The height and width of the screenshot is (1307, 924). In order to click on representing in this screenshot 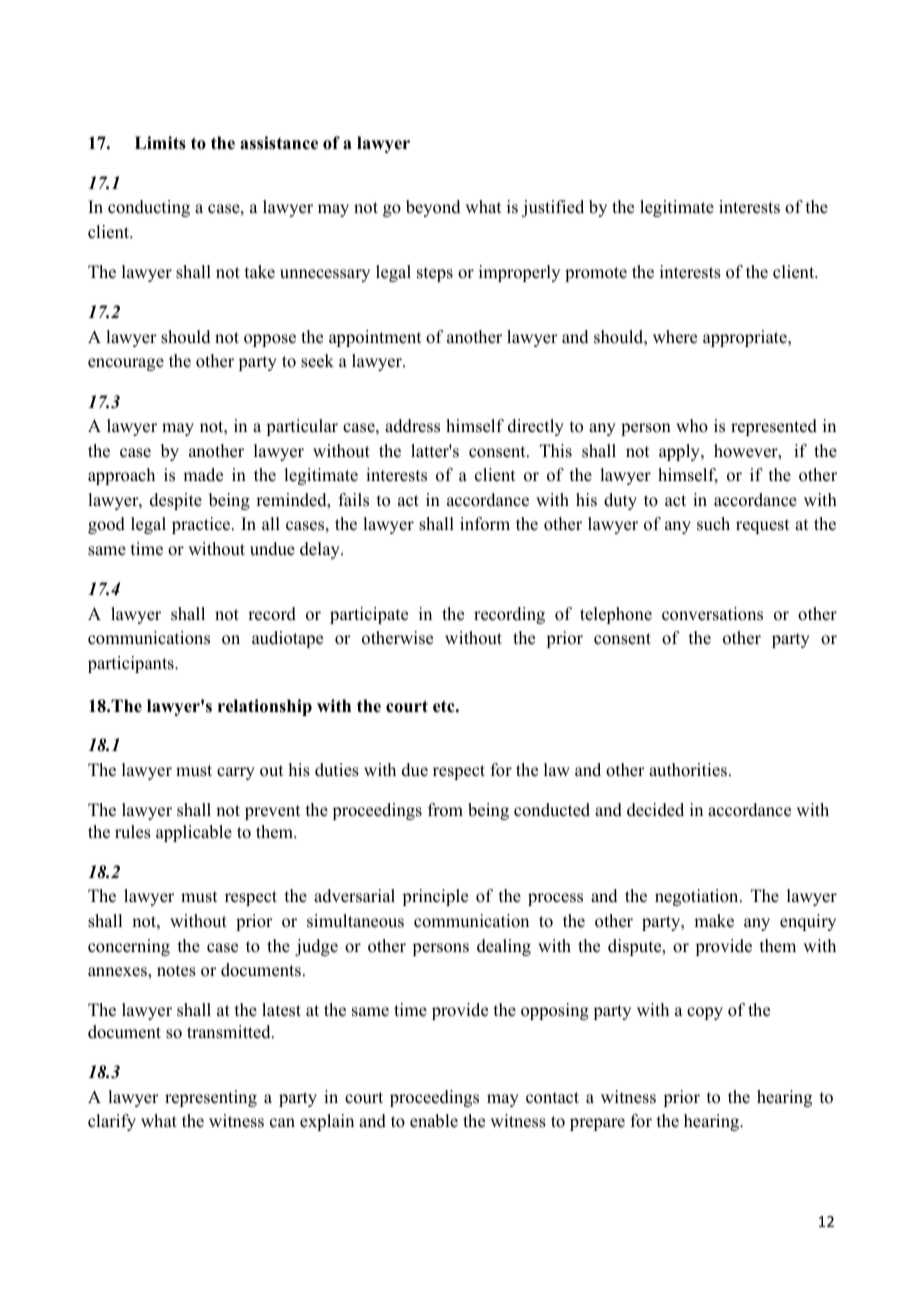, I will do `click(211, 1098)`.
